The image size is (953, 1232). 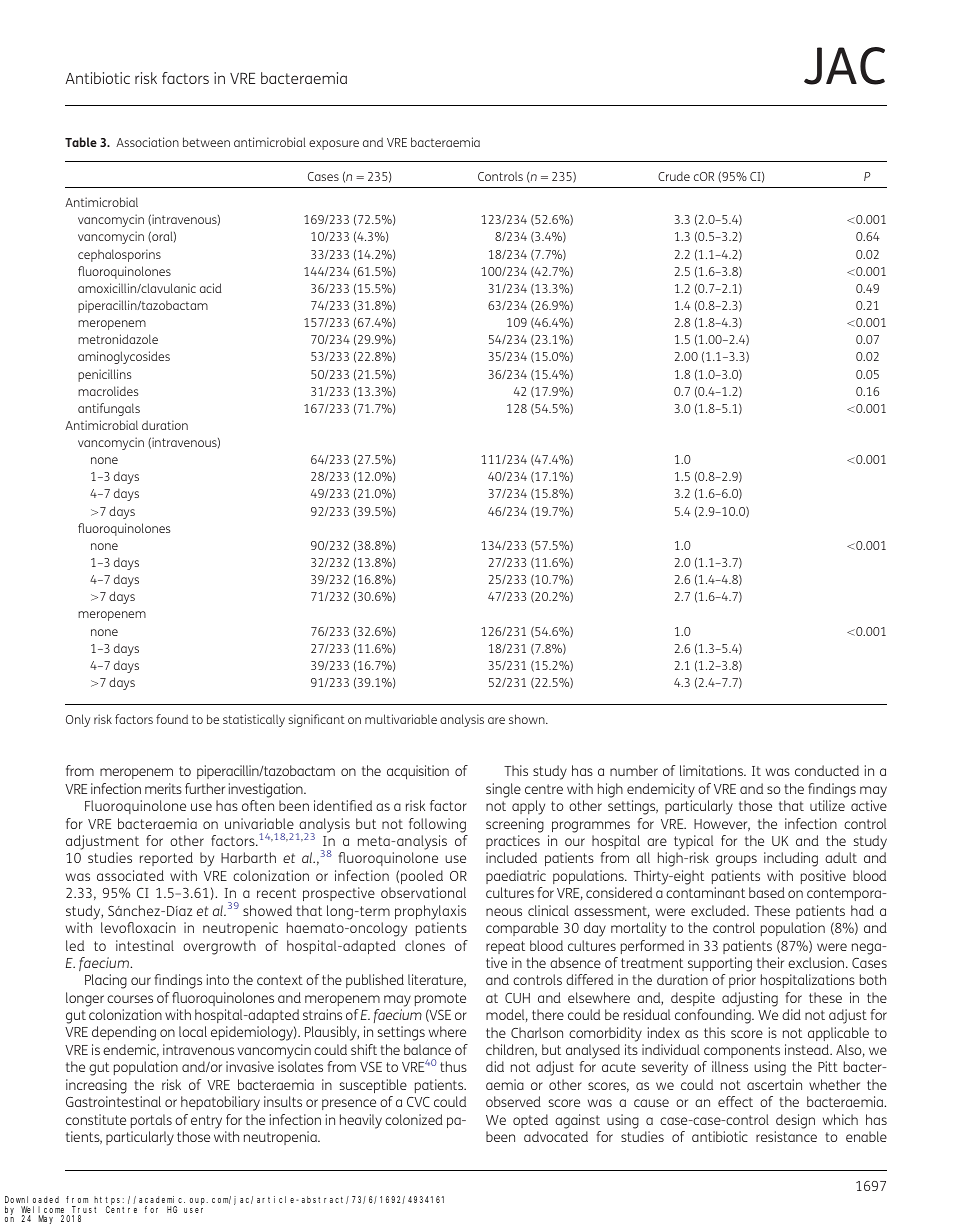 What do you see at coordinates (151, 1121) in the screenshot?
I see `portals` at bounding box center [151, 1121].
